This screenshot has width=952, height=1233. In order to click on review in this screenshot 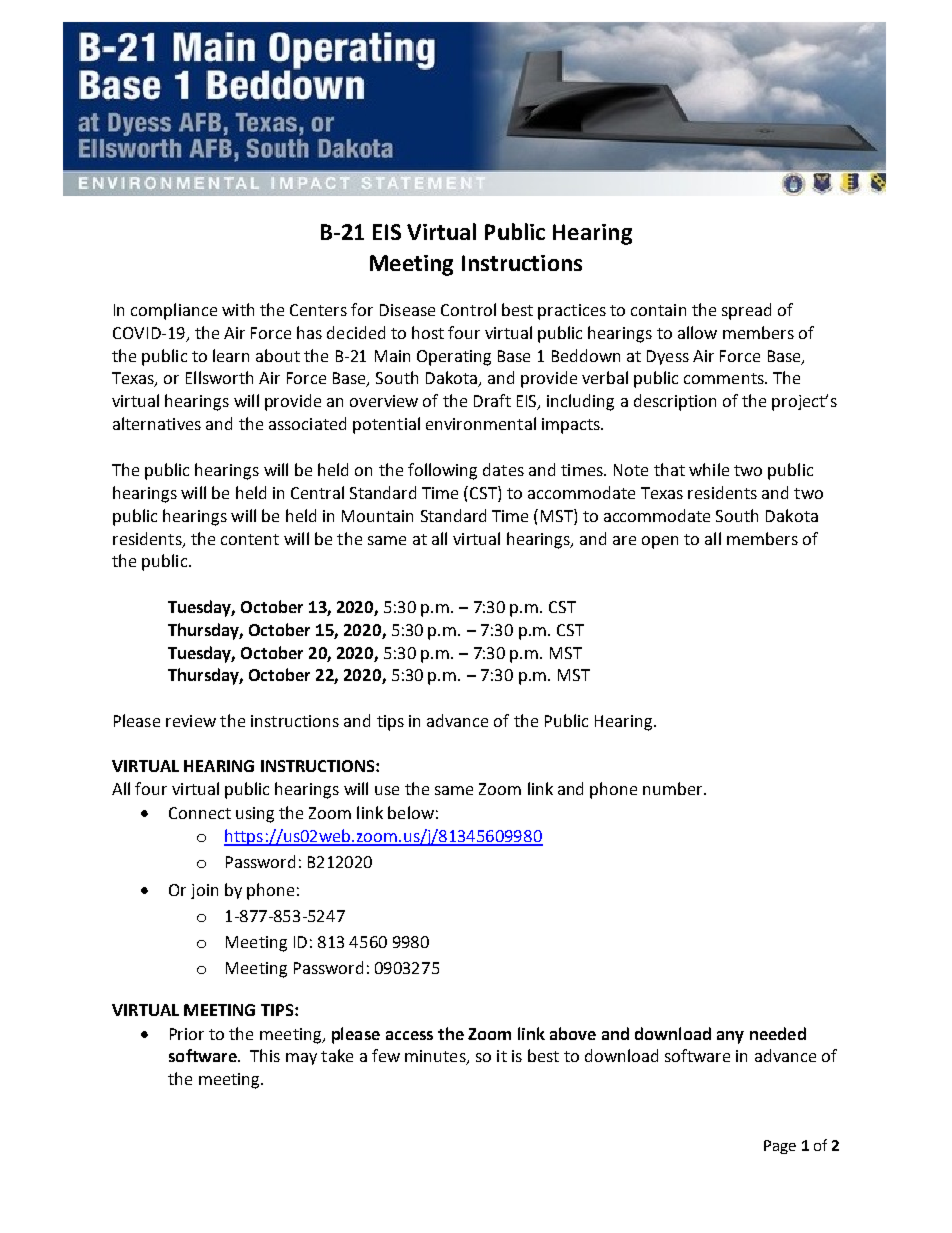, I will do `click(191, 721)`.
